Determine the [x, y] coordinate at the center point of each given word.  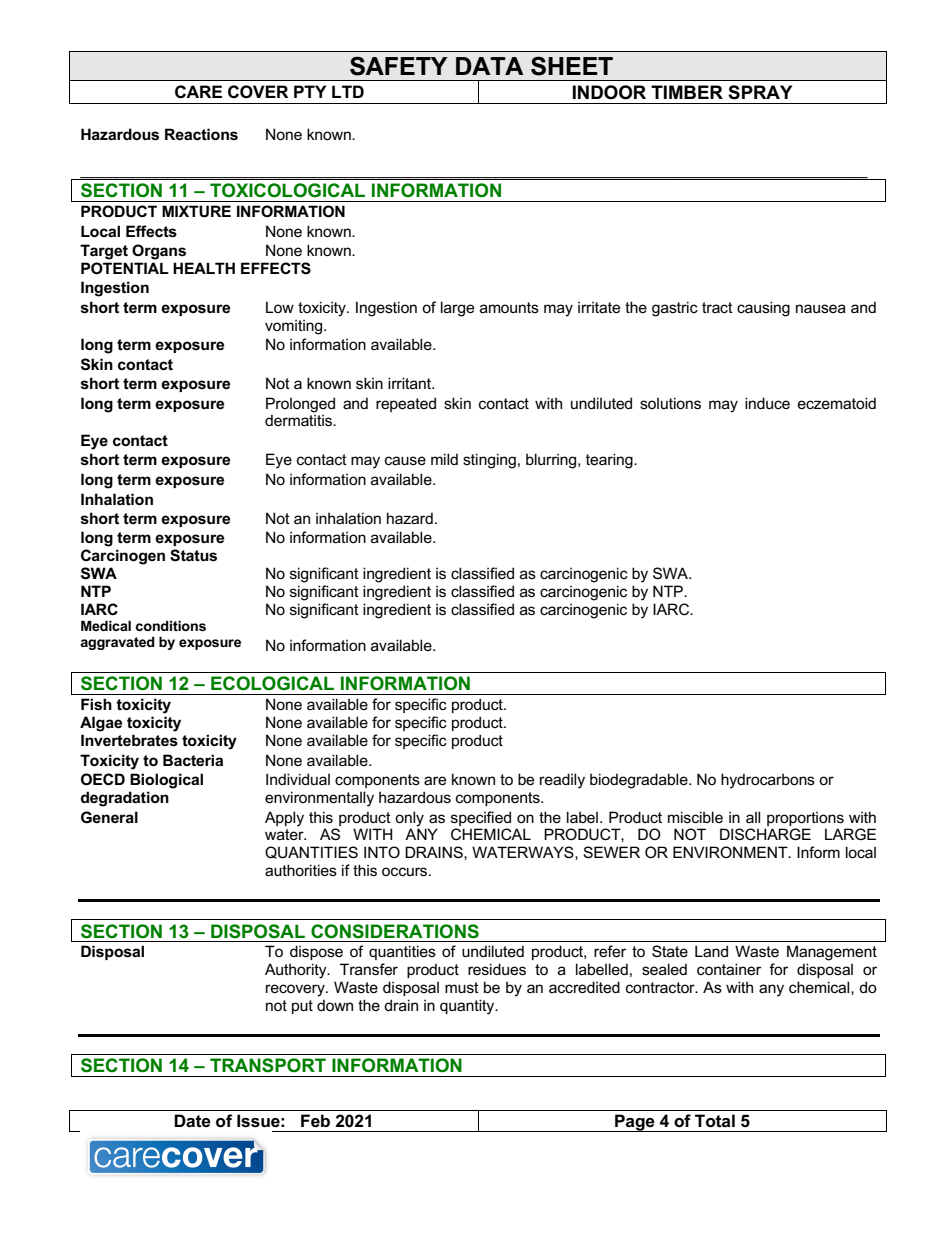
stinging [489, 461]
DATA [490, 66]
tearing [610, 461]
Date [192, 1121]
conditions [171, 626]
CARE [198, 92]
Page [635, 1123]
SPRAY [760, 92]
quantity [468, 1007]
